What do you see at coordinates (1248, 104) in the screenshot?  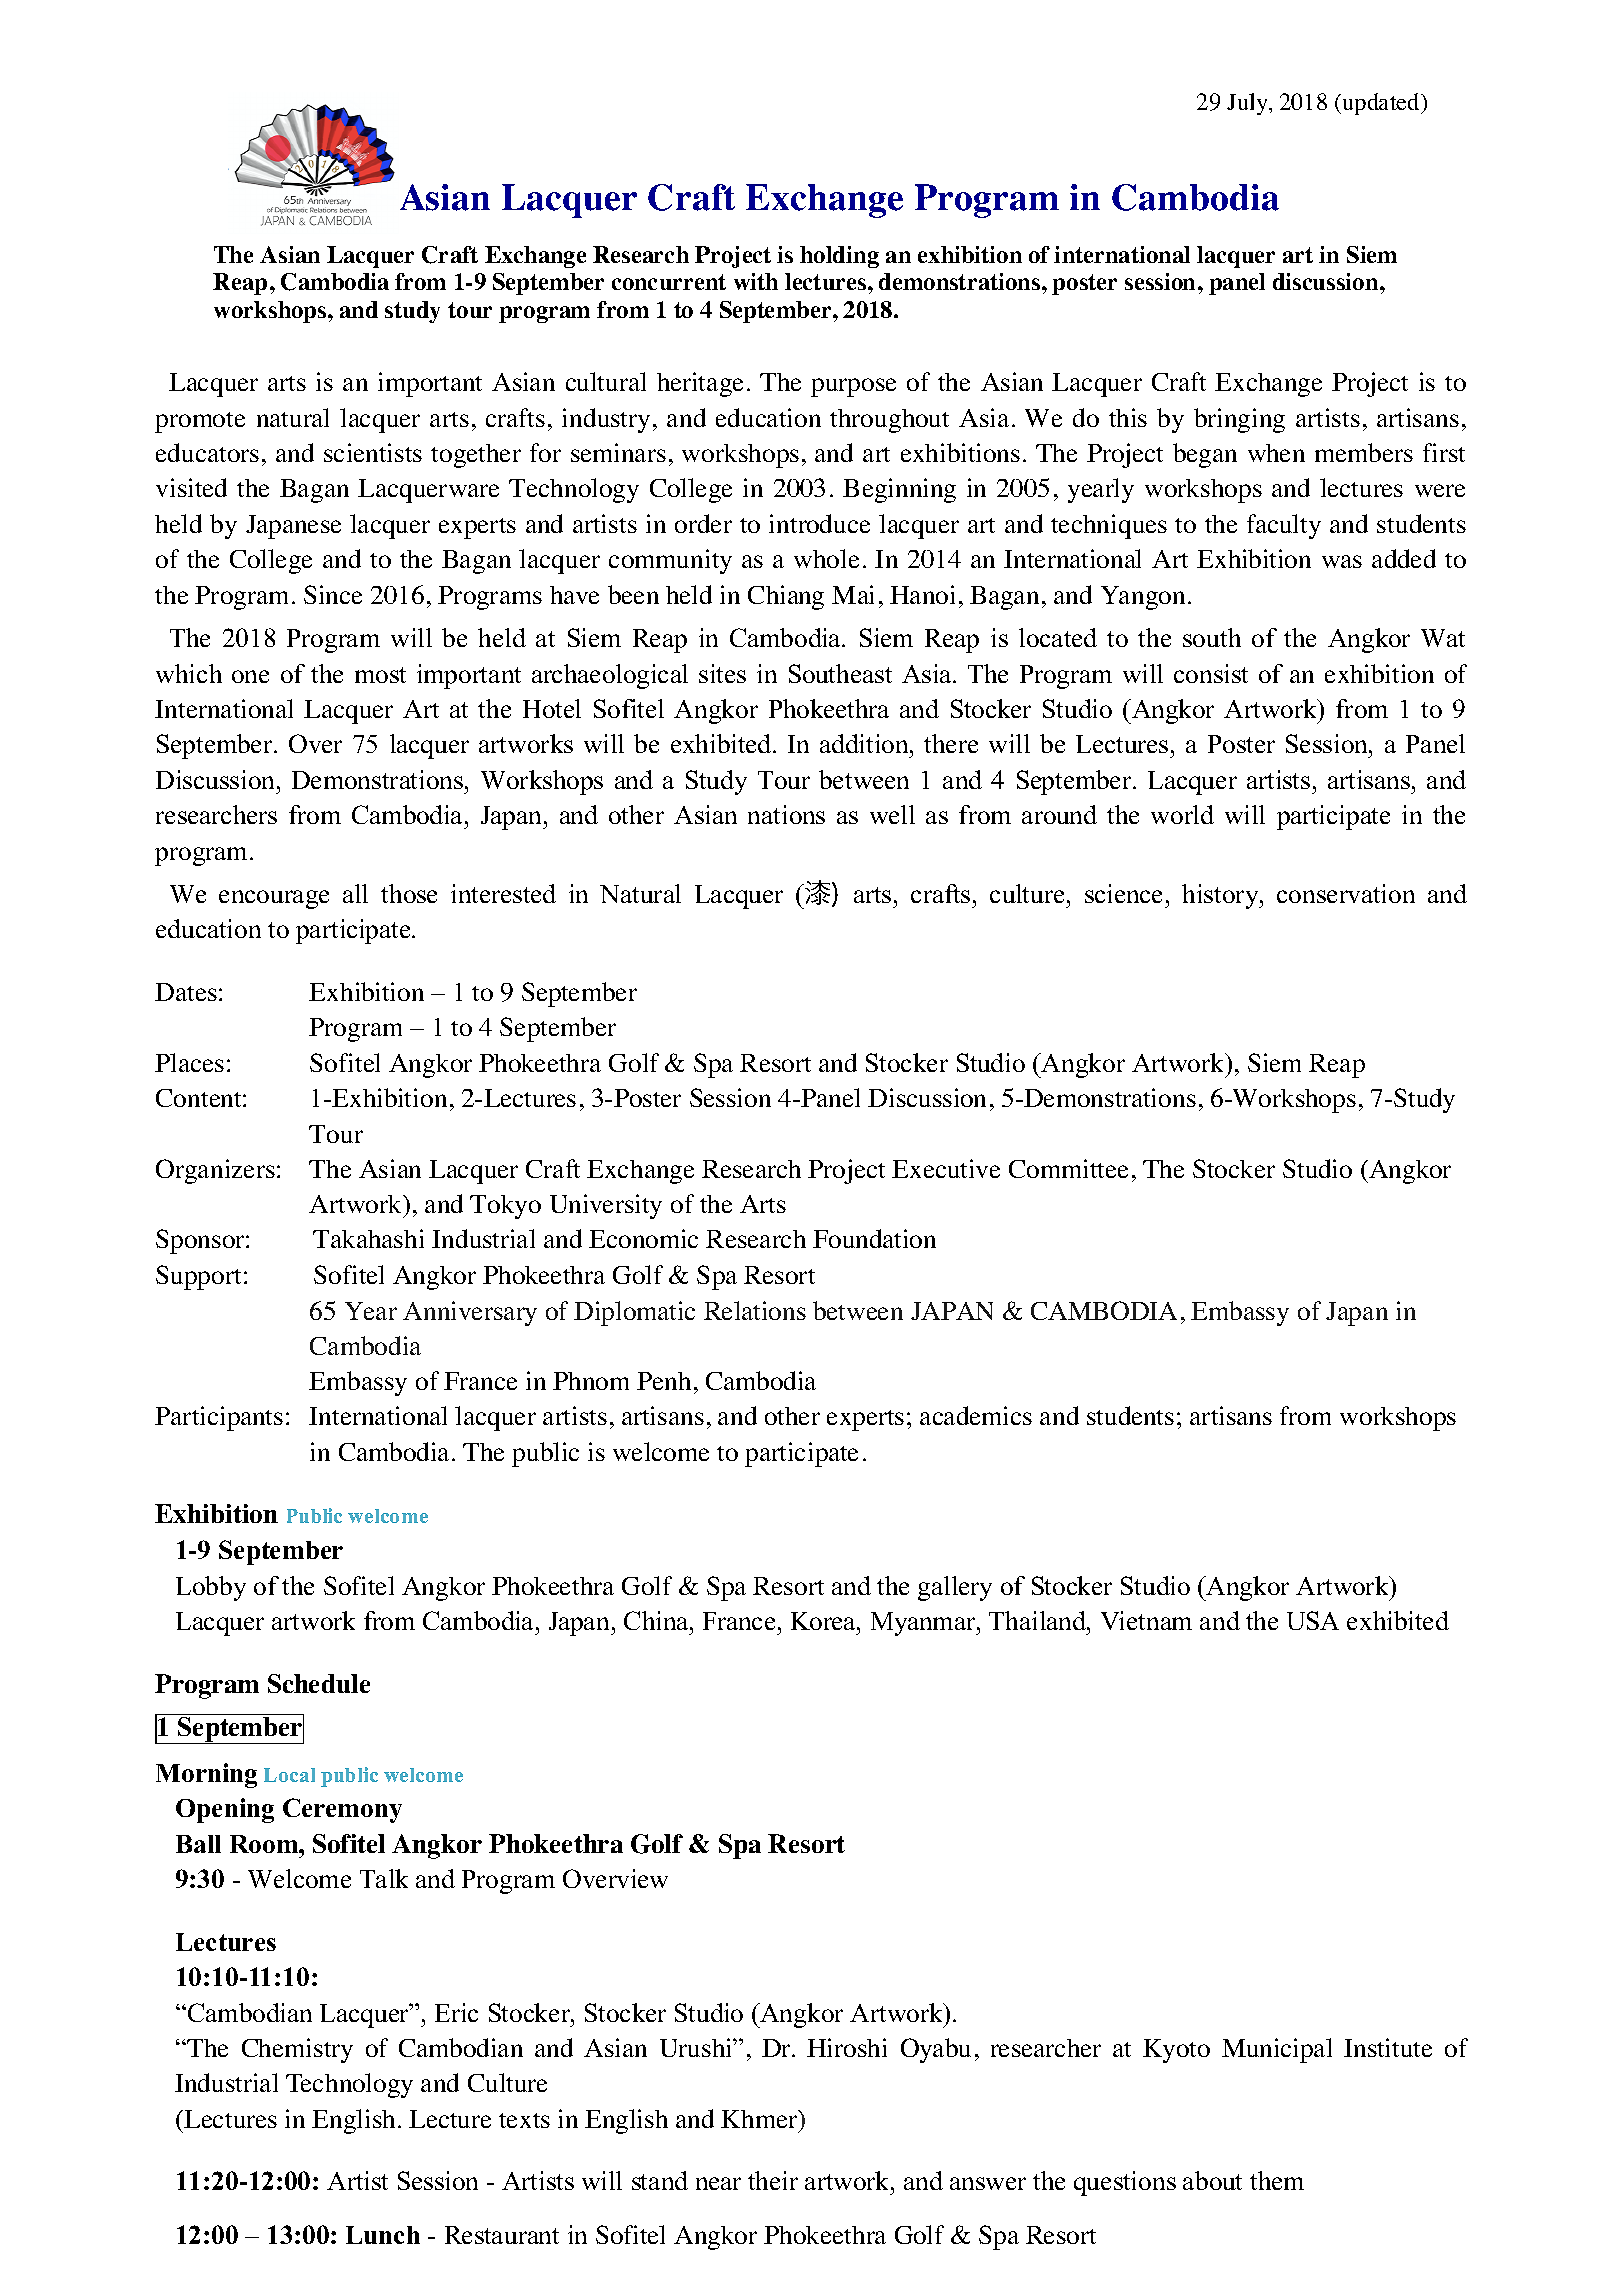 I see `July` at bounding box center [1248, 104].
